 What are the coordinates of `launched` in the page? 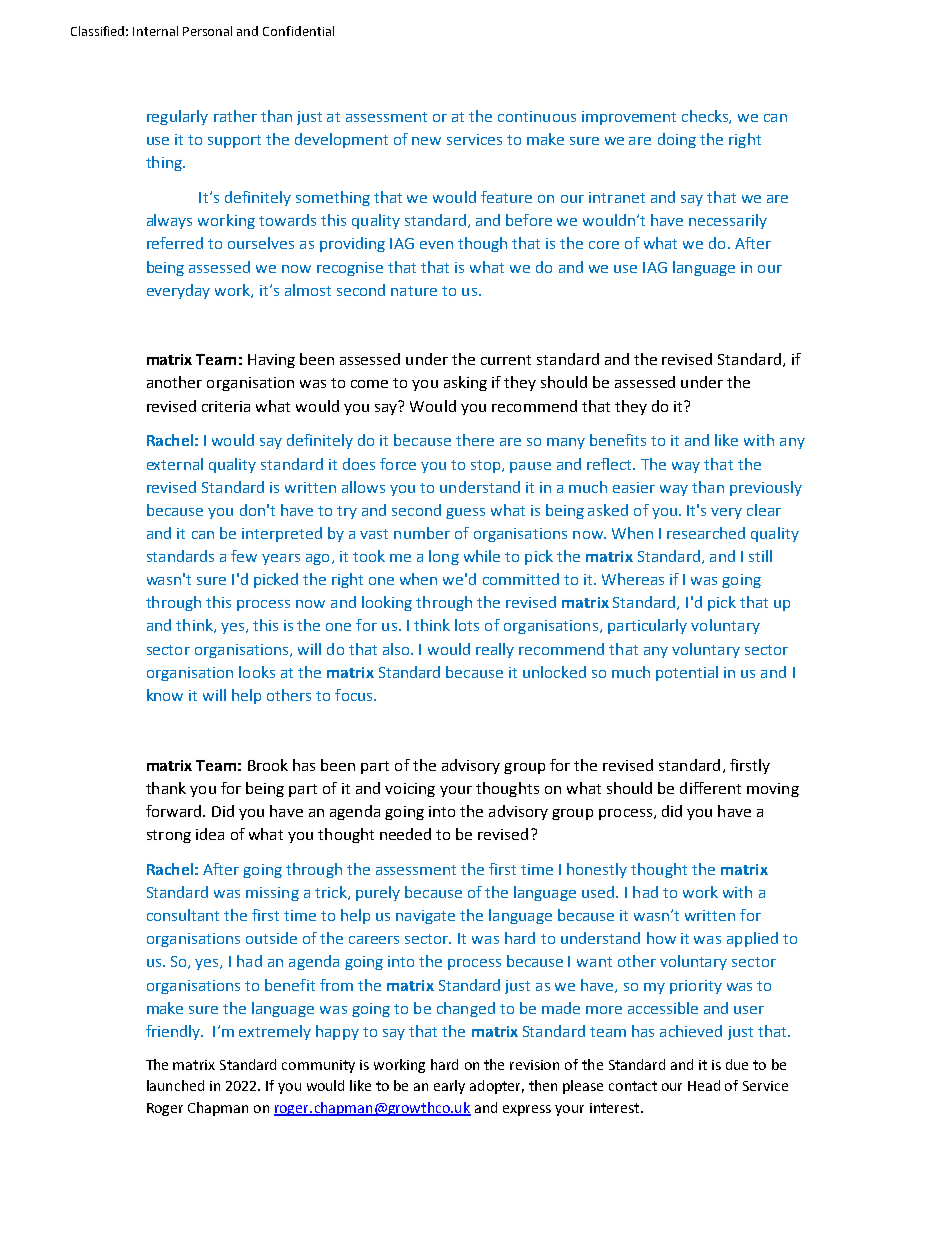 It's located at (175, 1085).
